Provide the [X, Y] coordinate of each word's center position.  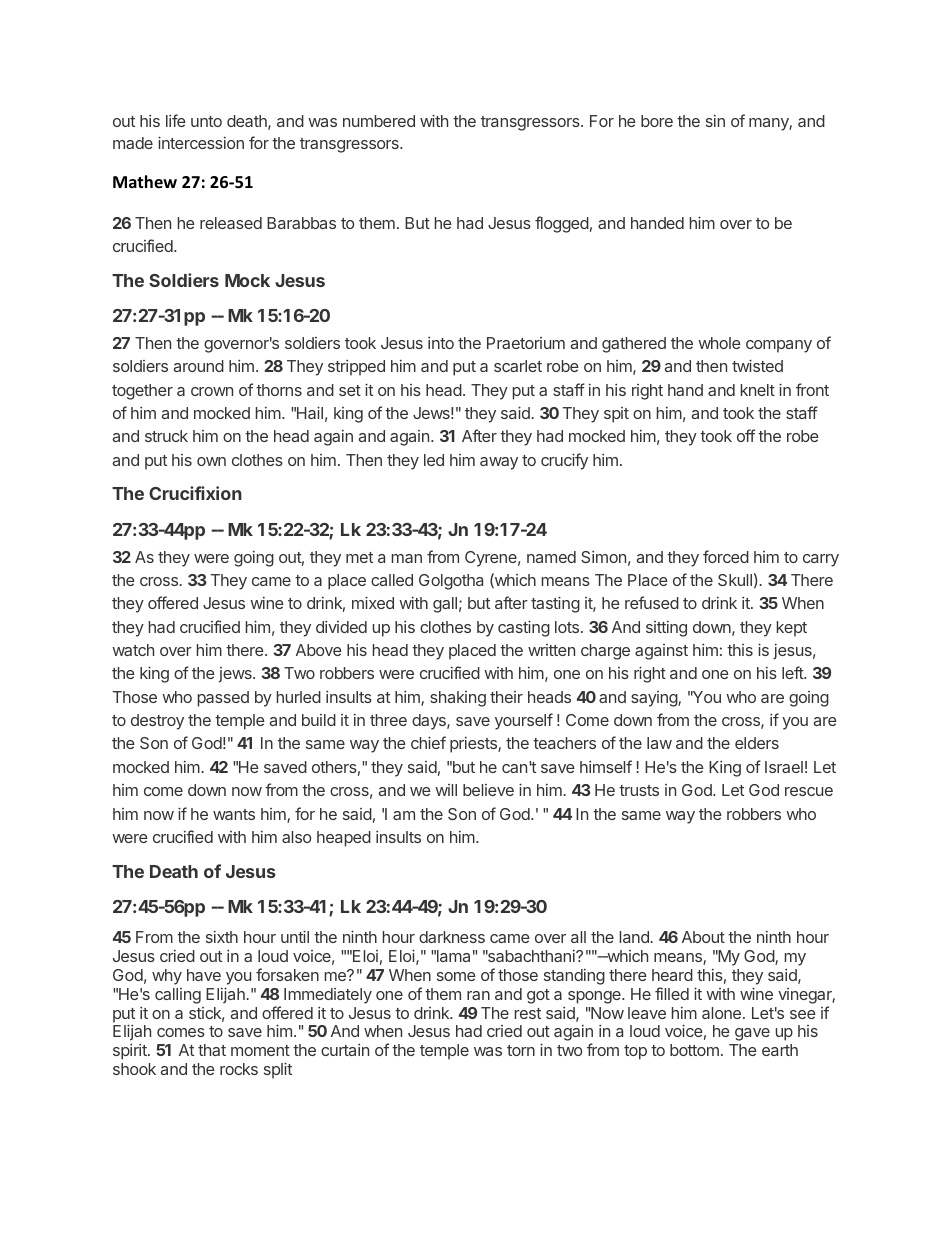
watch [133, 650]
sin [715, 121]
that [212, 1050]
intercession [201, 142]
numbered [379, 121]
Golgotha [451, 582]
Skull [735, 580]
